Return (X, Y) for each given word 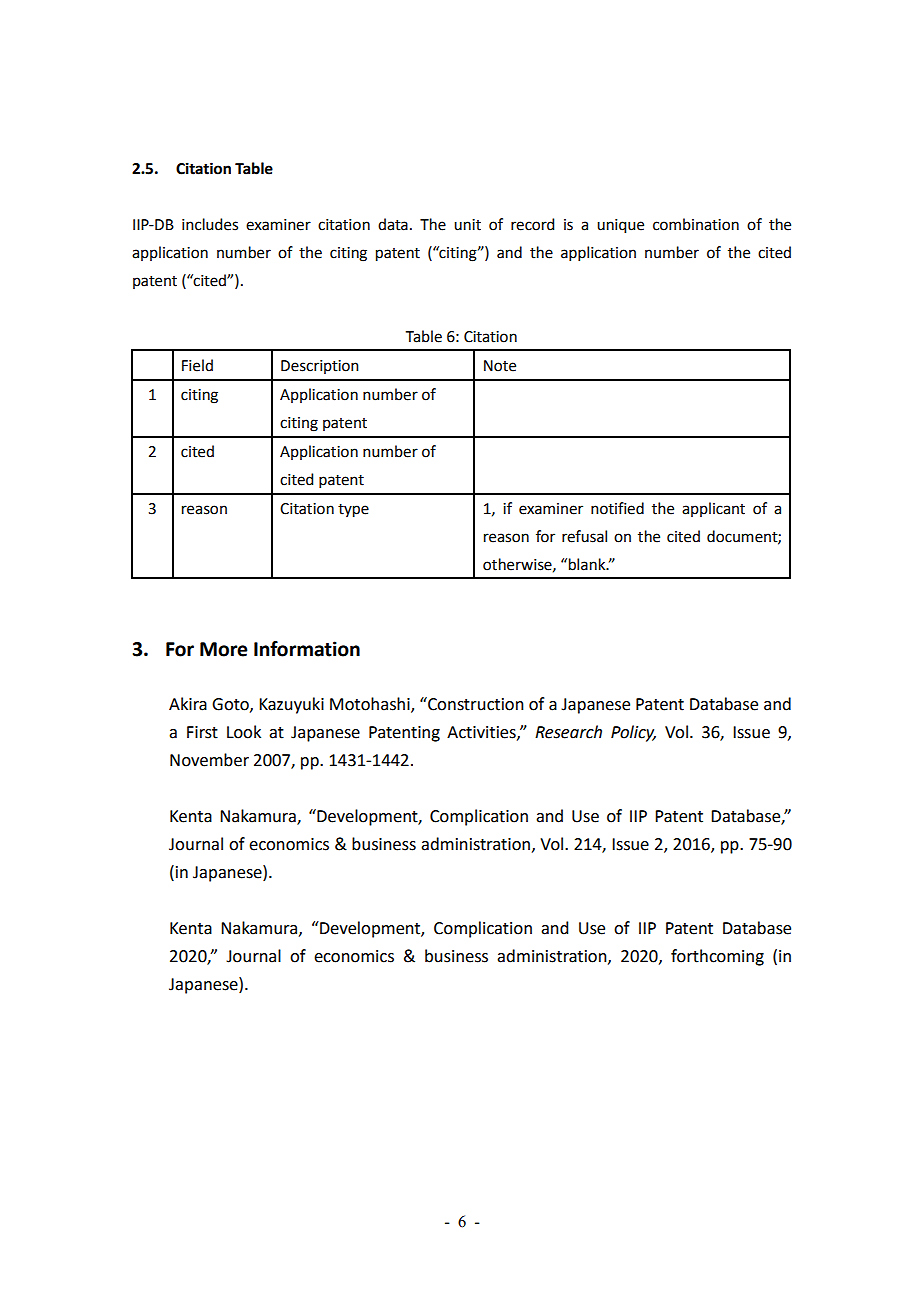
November (209, 760)
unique (620, 226)
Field (197, 365)
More (224, 649)
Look (244, 732)
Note (500, 366)
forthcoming (717, 957)
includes (210, 224)
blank (588, 564)
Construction (475, 704)
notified (617, 508)
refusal (584, 536)
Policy (633, 733)
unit (467, 225)
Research (568, 732)
